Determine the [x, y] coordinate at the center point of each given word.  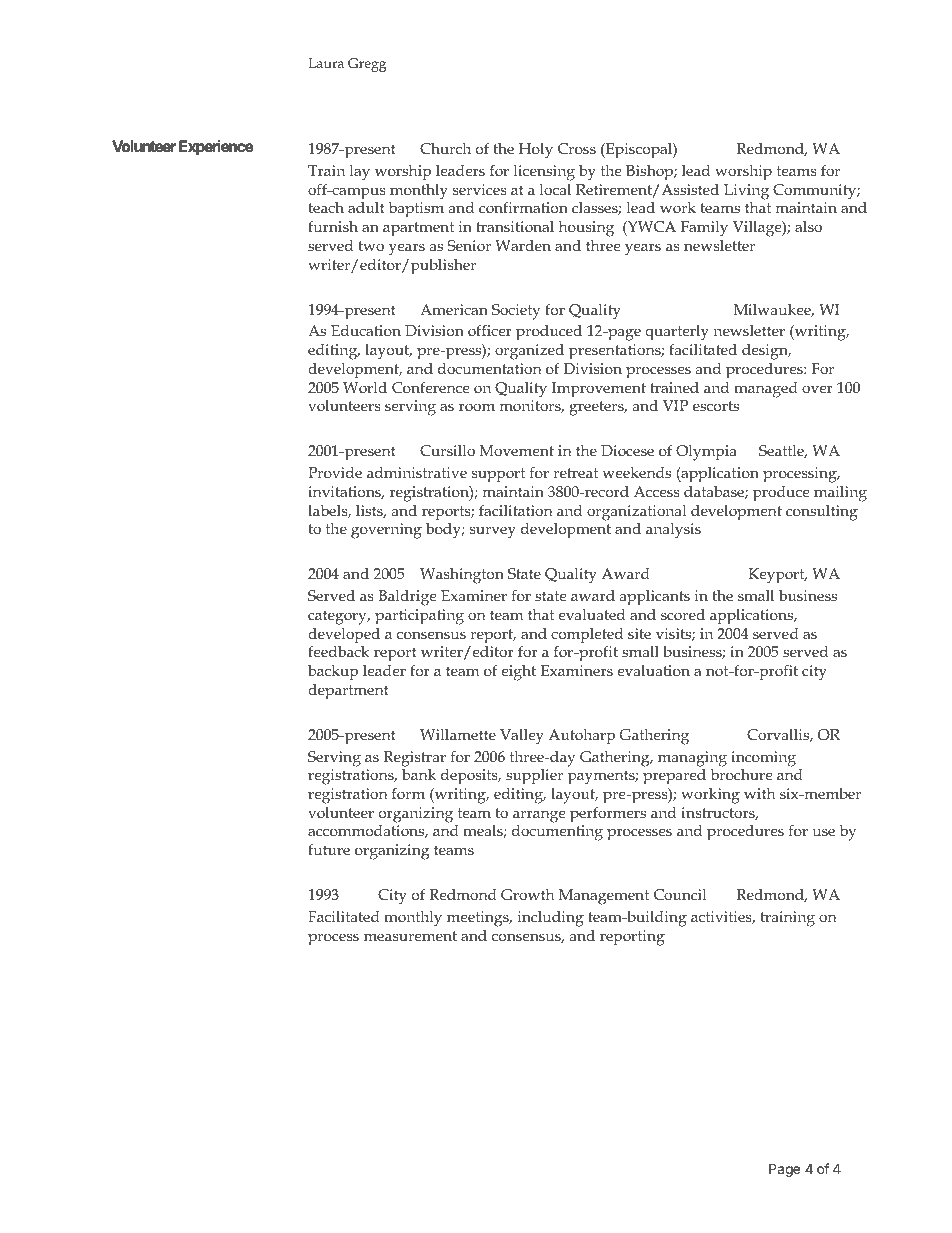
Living [746, 192]
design [766, 352]
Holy [536, 151]
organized [529, 351]
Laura [326, 63]
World [365, 387]
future [329, 849]
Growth [528, 894]
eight [518, 673]
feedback [339, 651]
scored [683, 614]
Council [680, 894]
